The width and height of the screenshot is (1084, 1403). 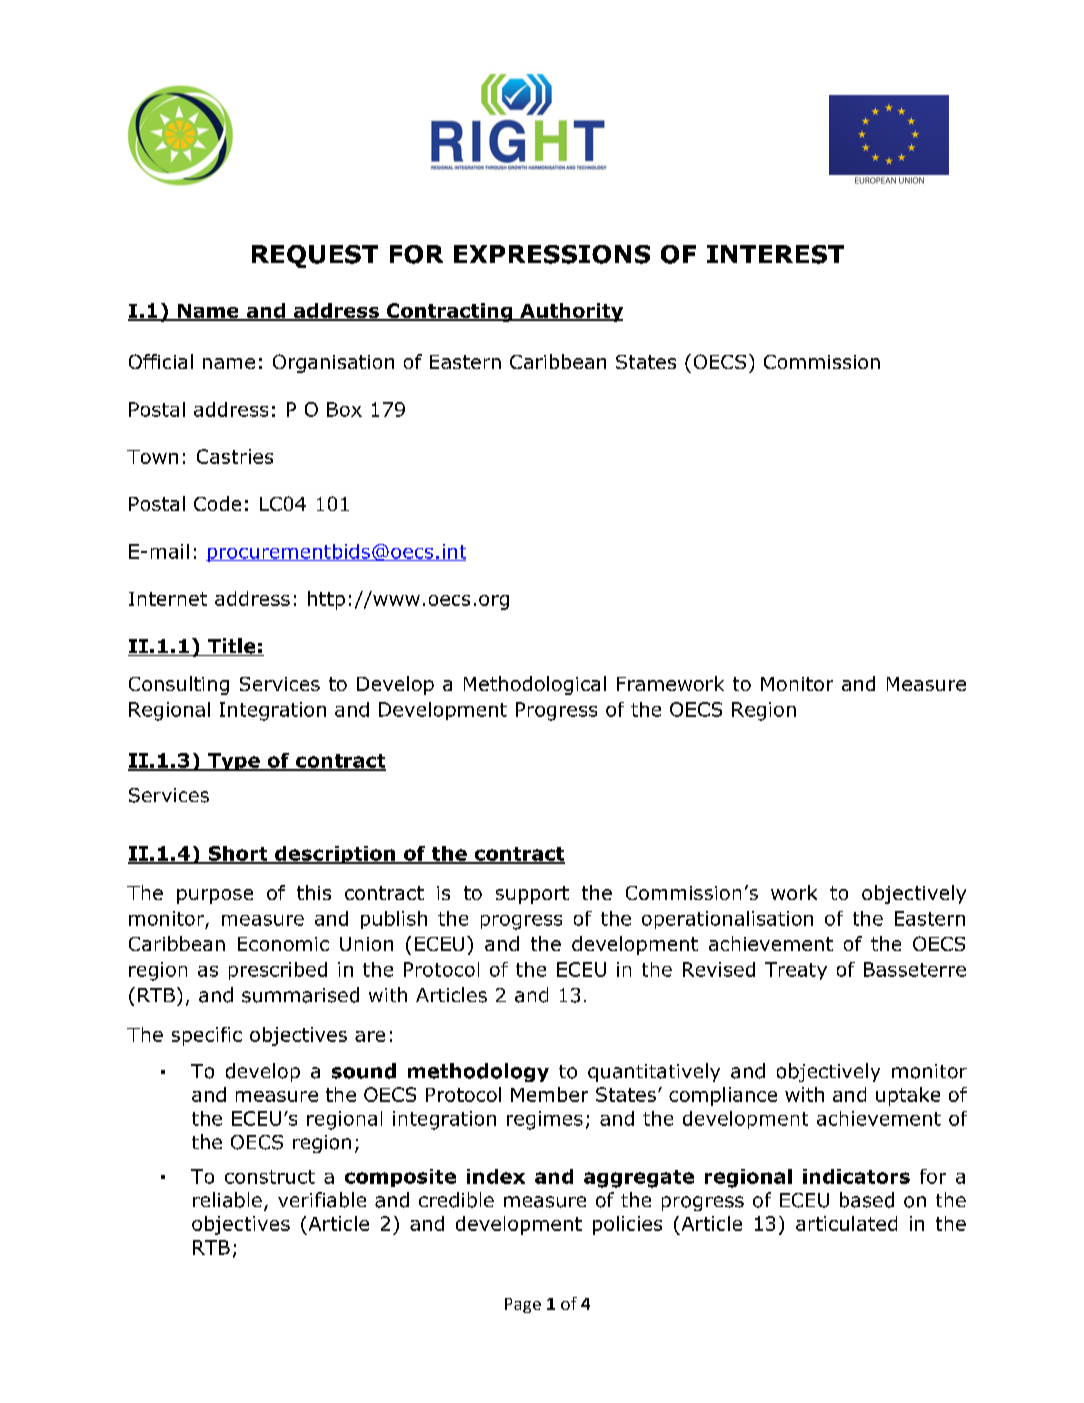 What do you see at coordinates (535, 685) in the screenshot?
I see `Methodological` at bounding box center [535, 685].
